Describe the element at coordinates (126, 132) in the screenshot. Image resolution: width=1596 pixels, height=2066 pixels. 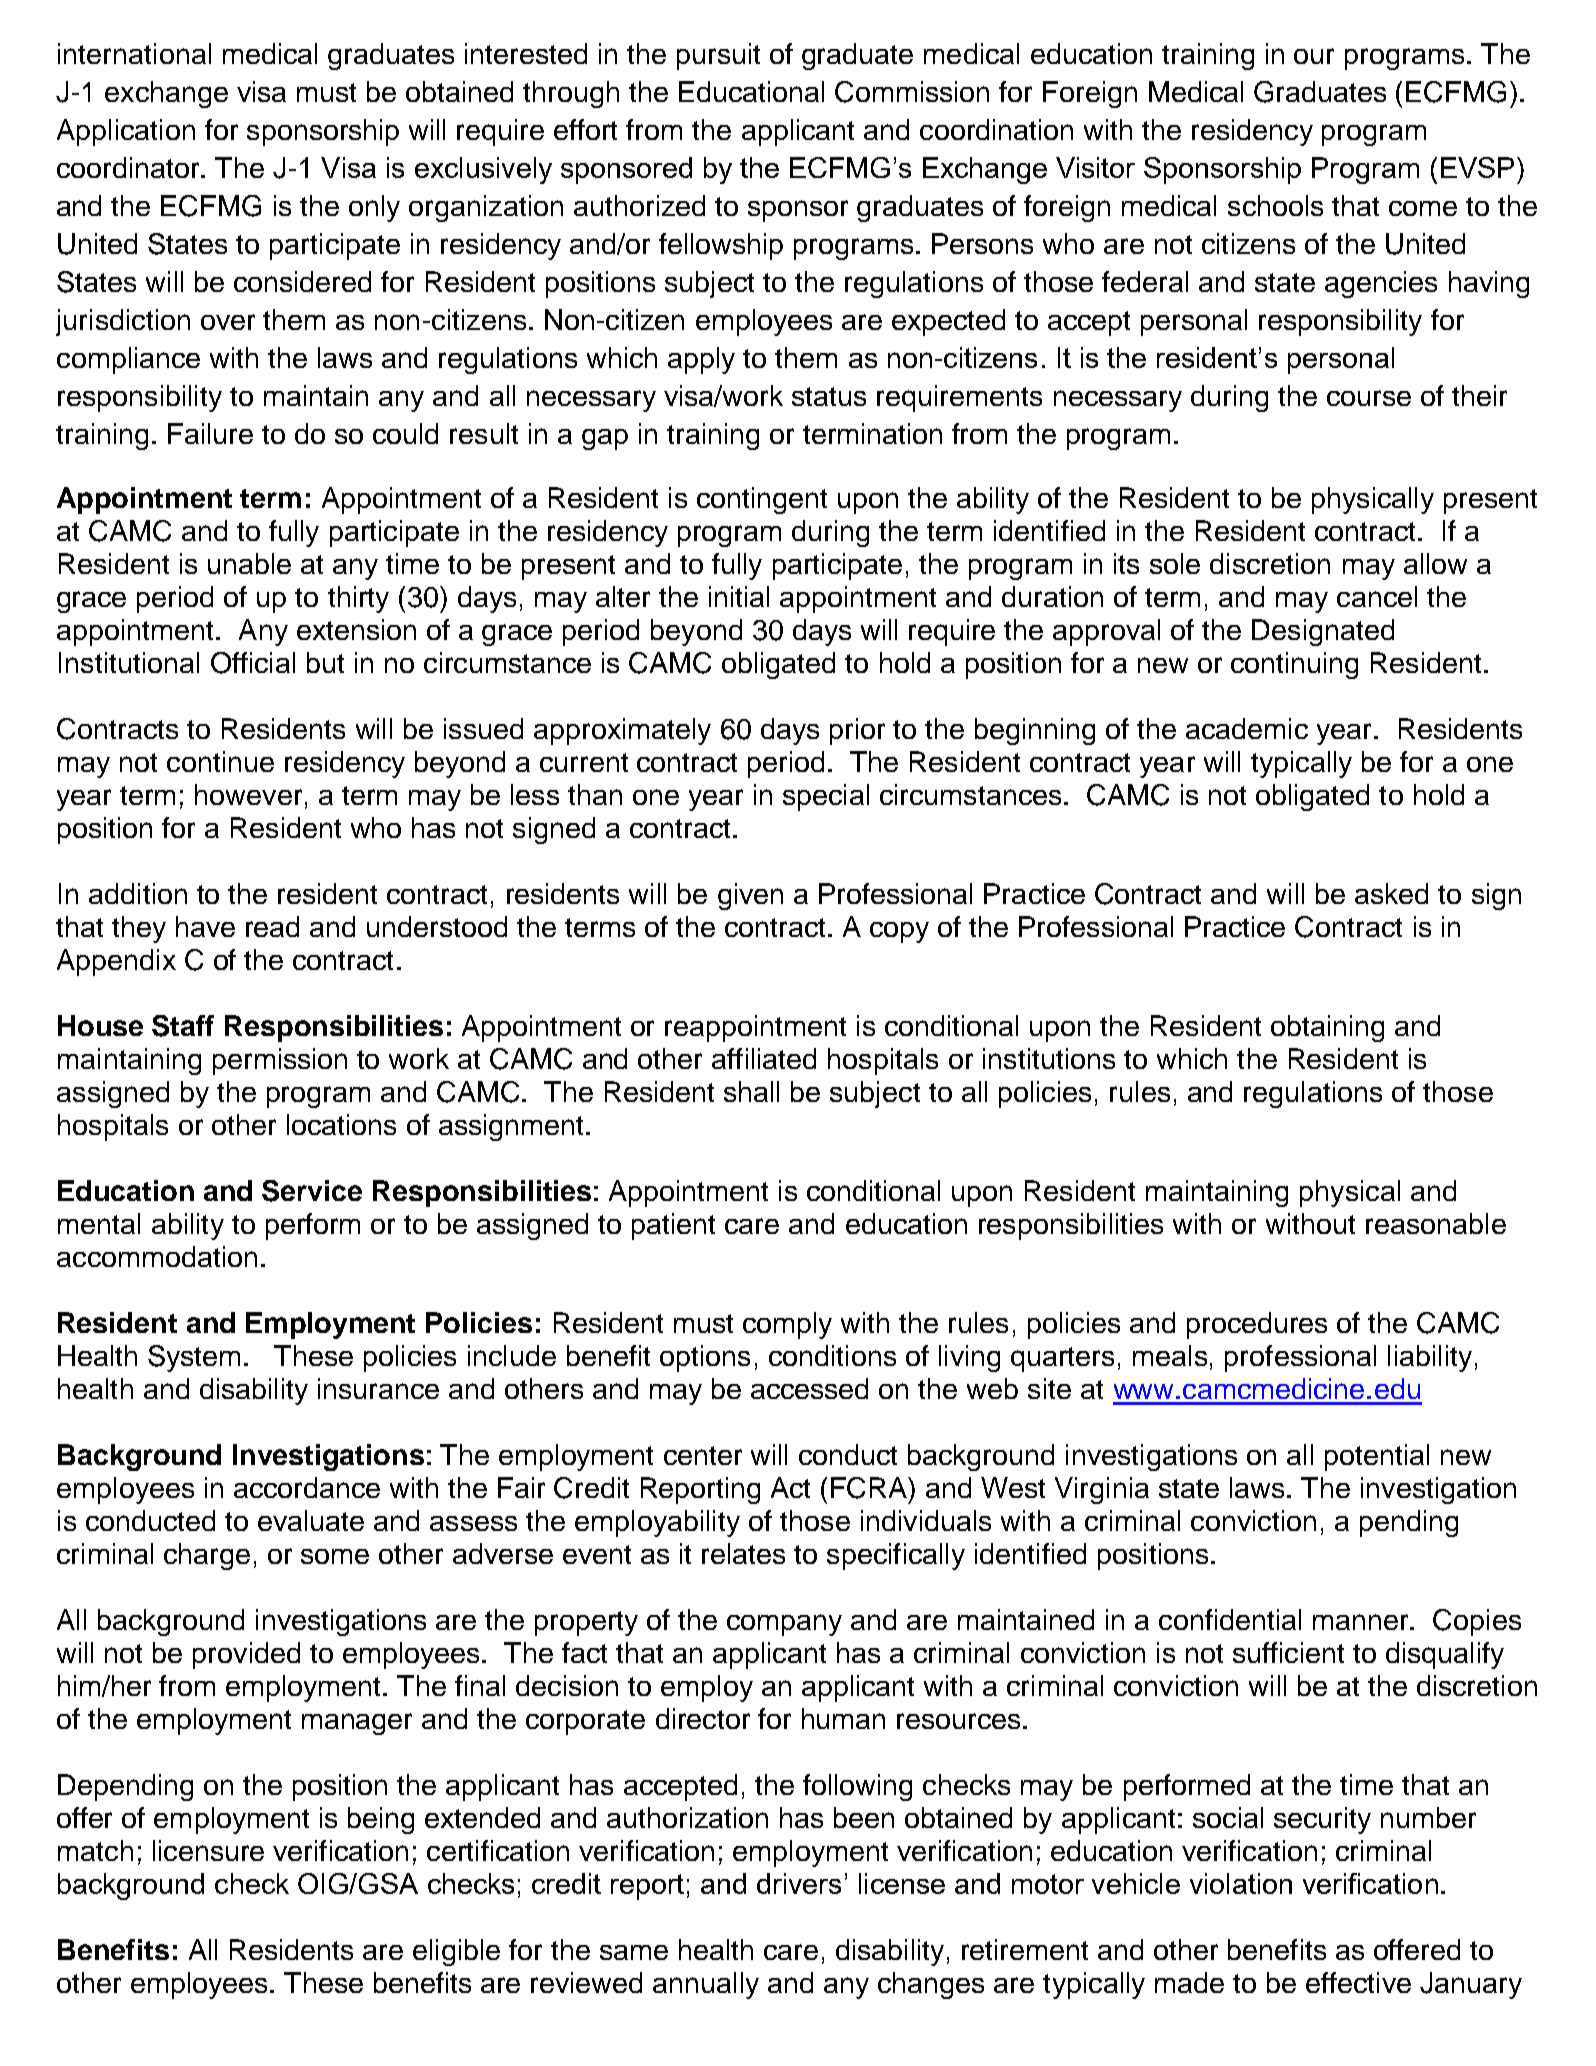
I see `Application` at that location.
